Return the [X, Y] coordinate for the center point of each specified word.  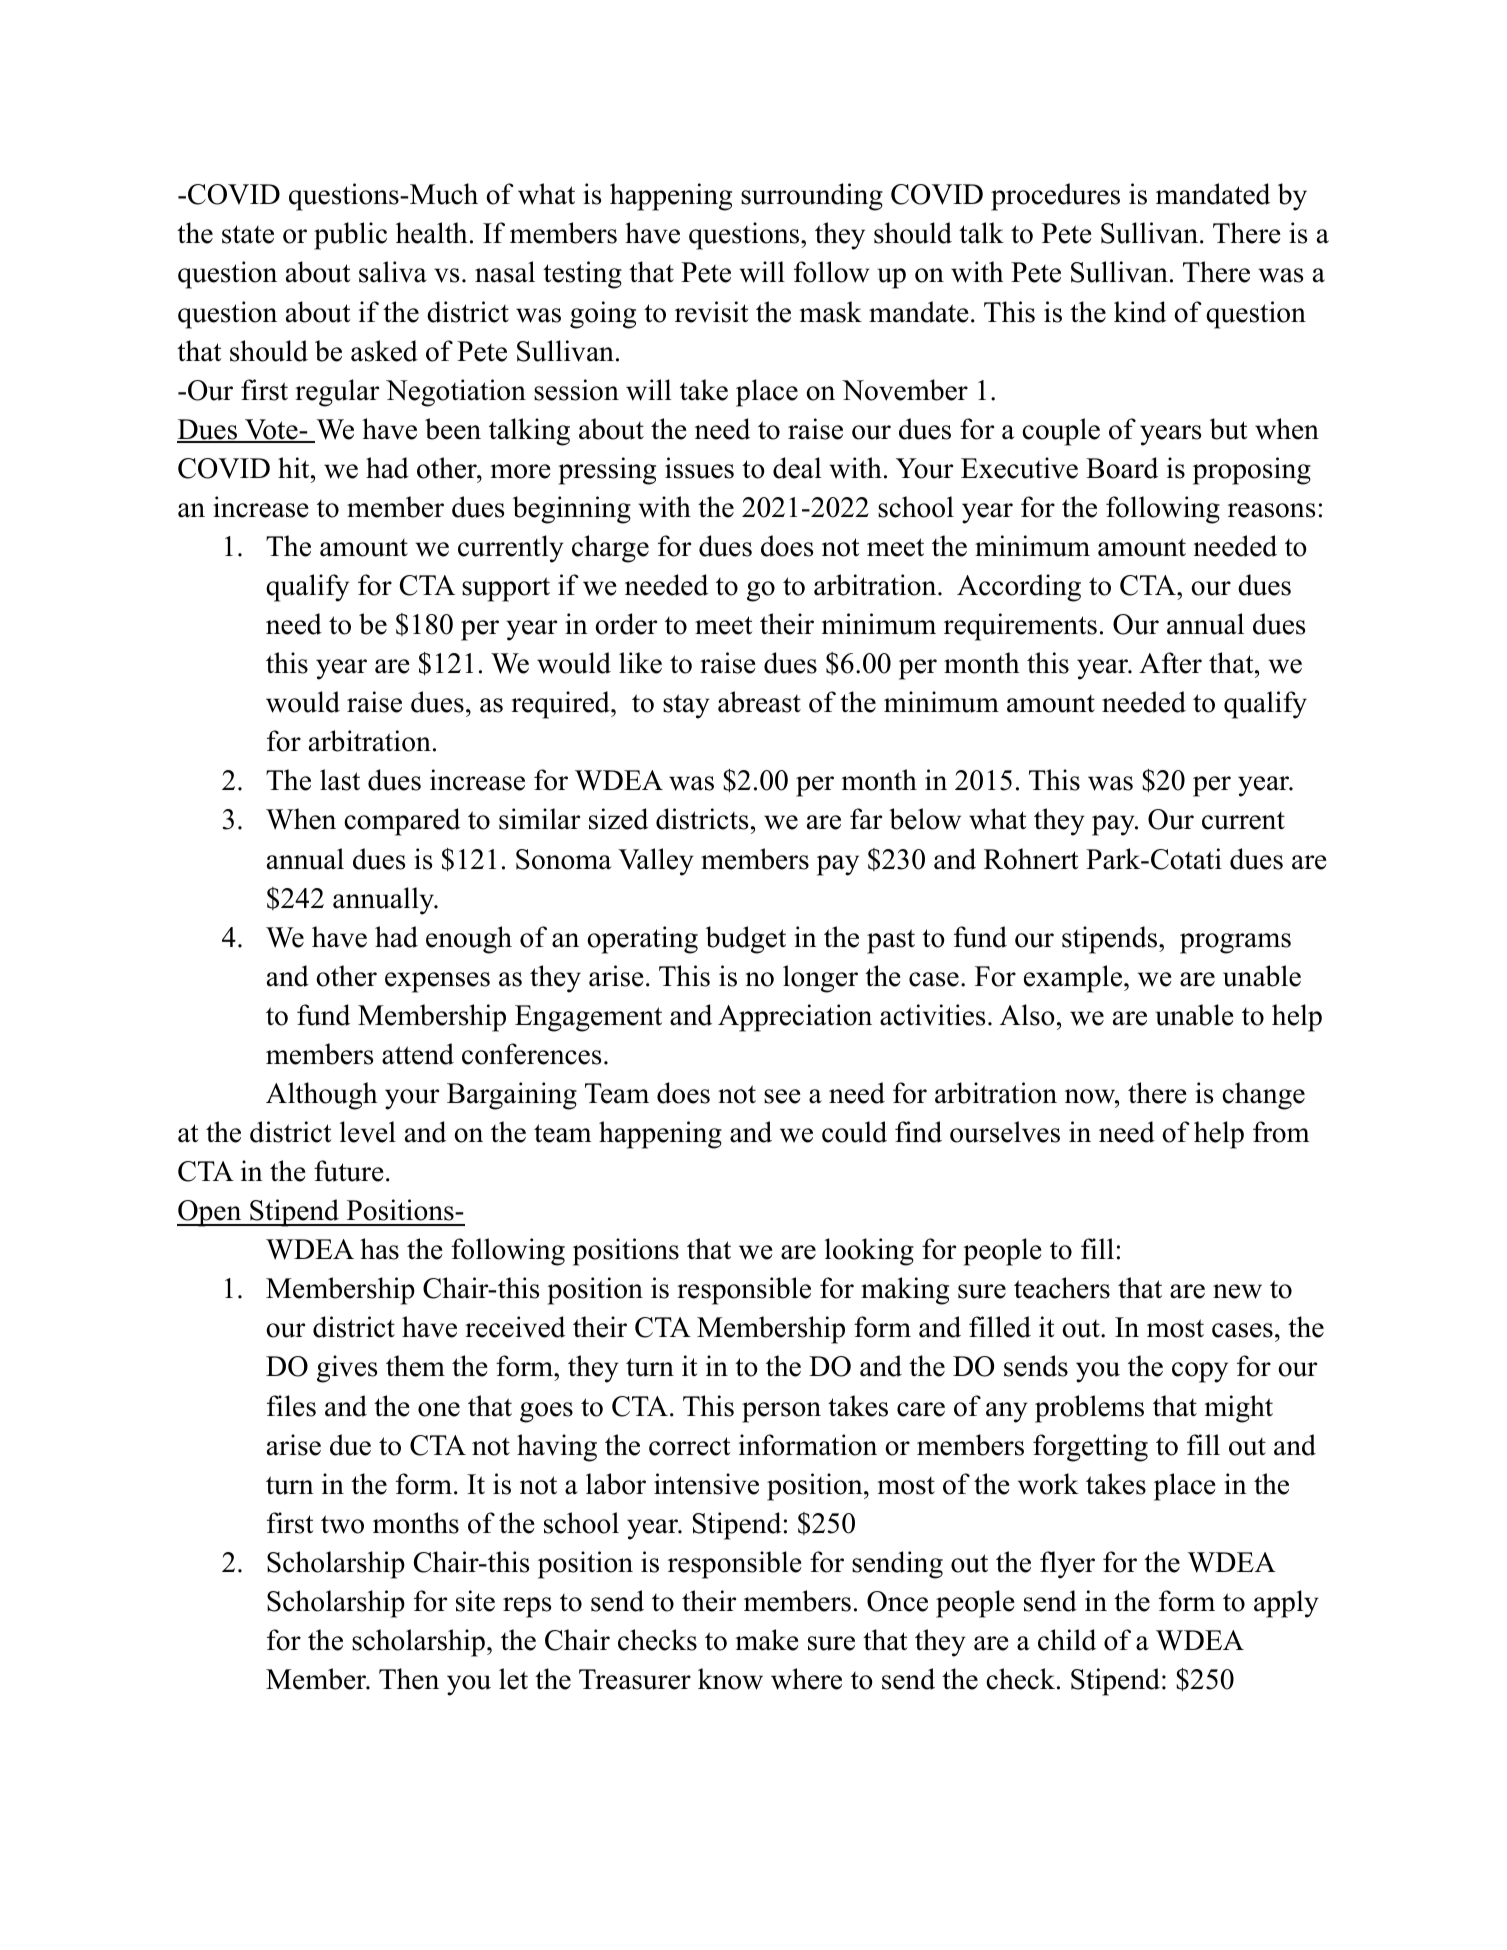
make [767, 1640]
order [626, 624]
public [350, 236]
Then [409, 1679]
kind [1140, 312]
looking [869, 1252]
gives [347, 1369]
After [1170, 663]
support [506, 589]
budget [746, 940]
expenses [437, 982]
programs [1235, 943]
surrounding [812, 197]
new [1237, 1291]
